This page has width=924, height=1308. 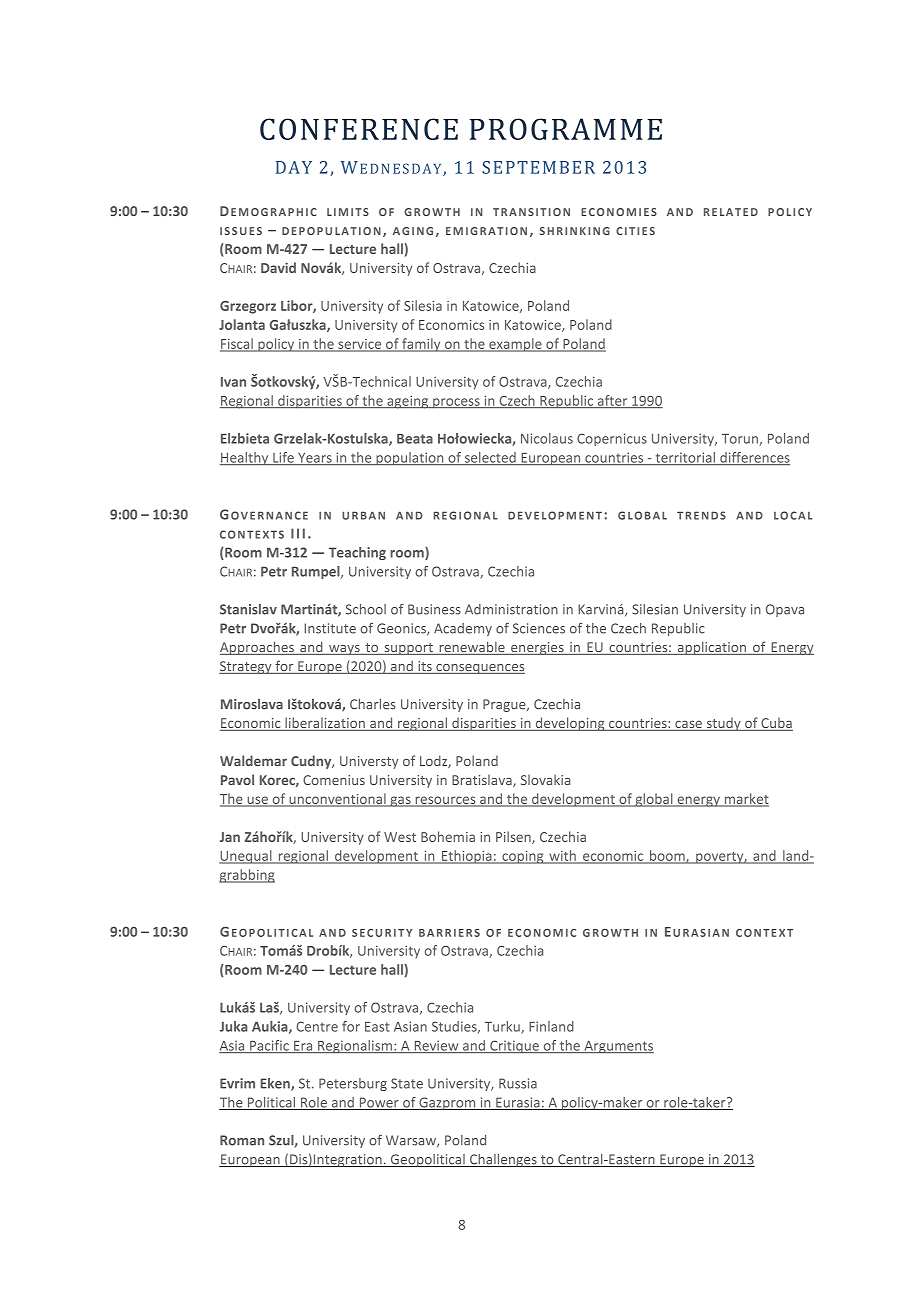 I want to click on Teaching, so click(x=357, y=553).
